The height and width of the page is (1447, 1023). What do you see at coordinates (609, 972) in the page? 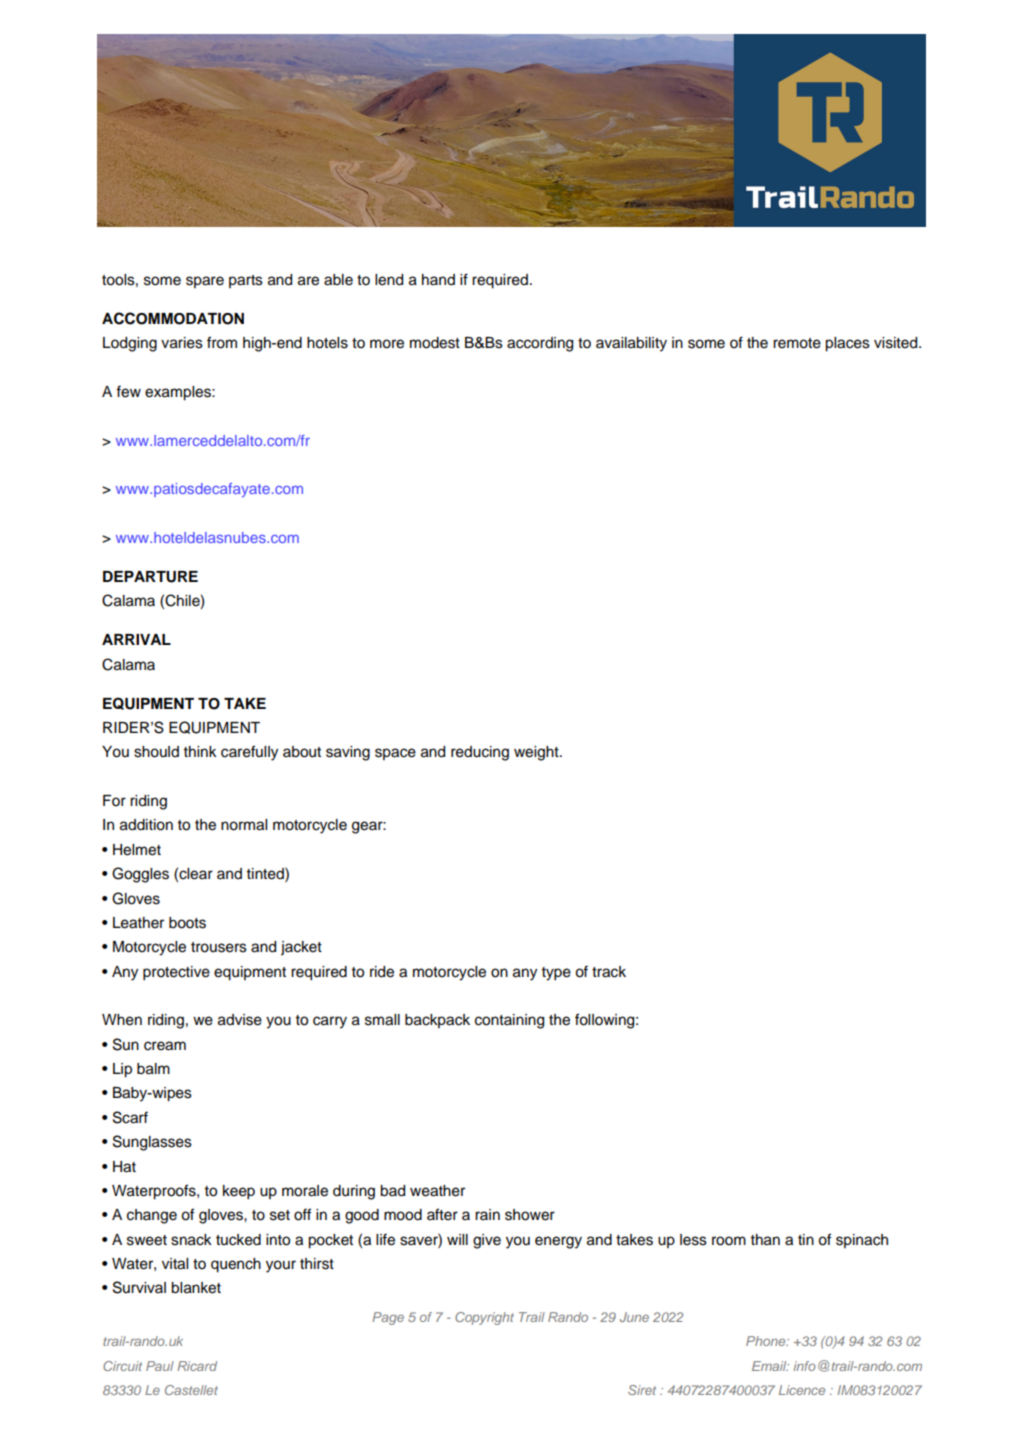
I see `track` at bounding box center [609, 972].
